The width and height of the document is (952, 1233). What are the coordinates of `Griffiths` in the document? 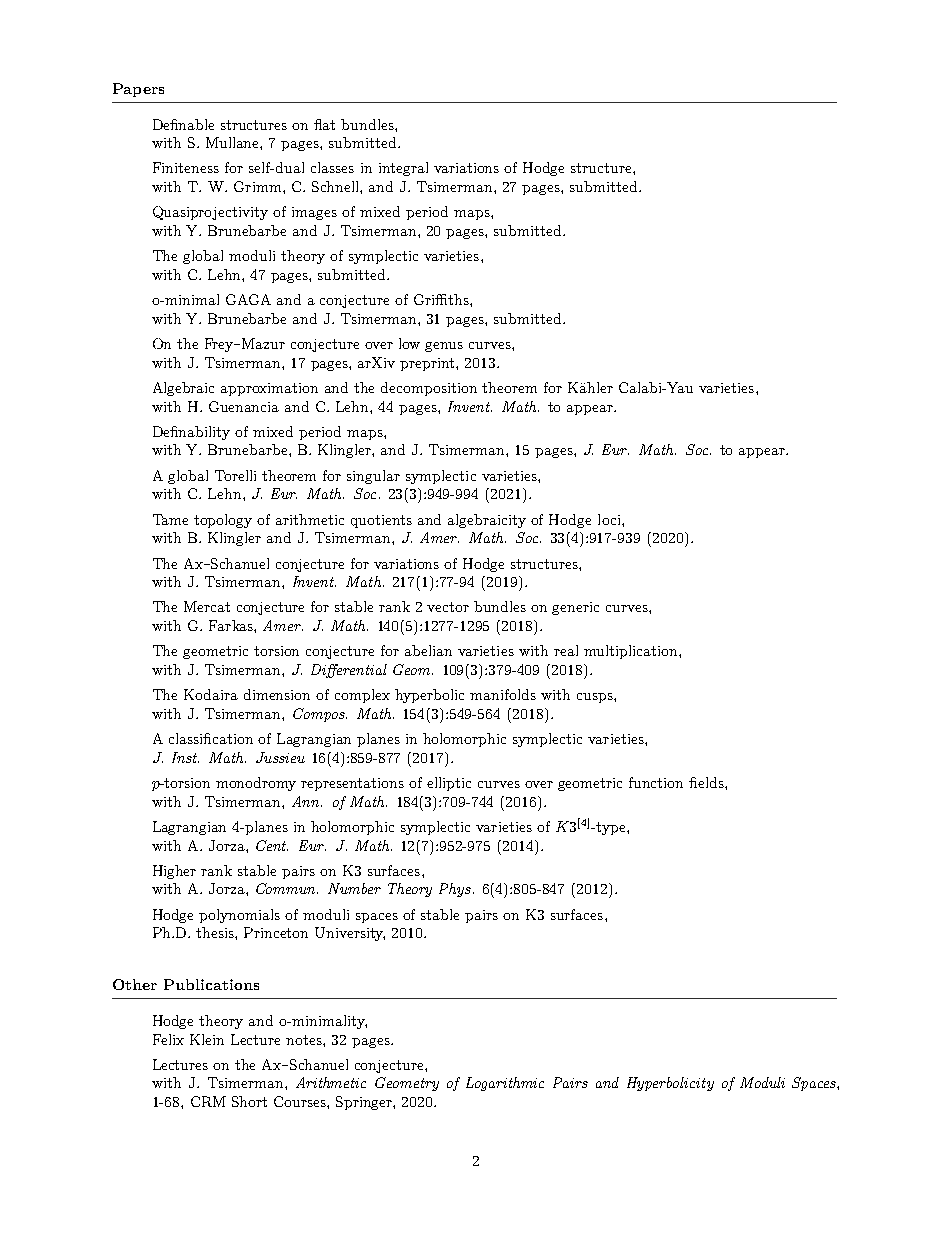 It's located at (442, 299).
